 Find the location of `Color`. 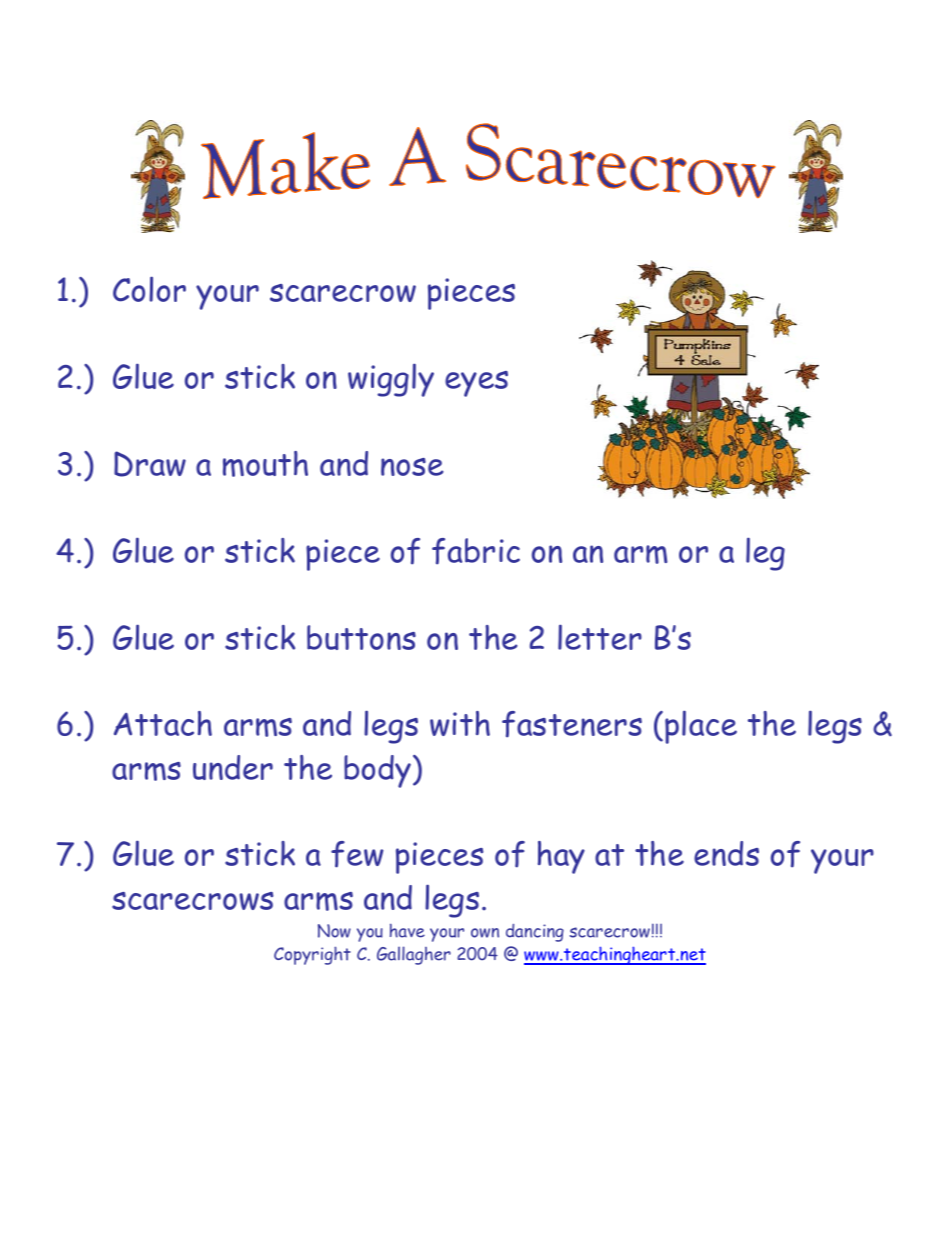

Color is located at coordinates (149, 289).
